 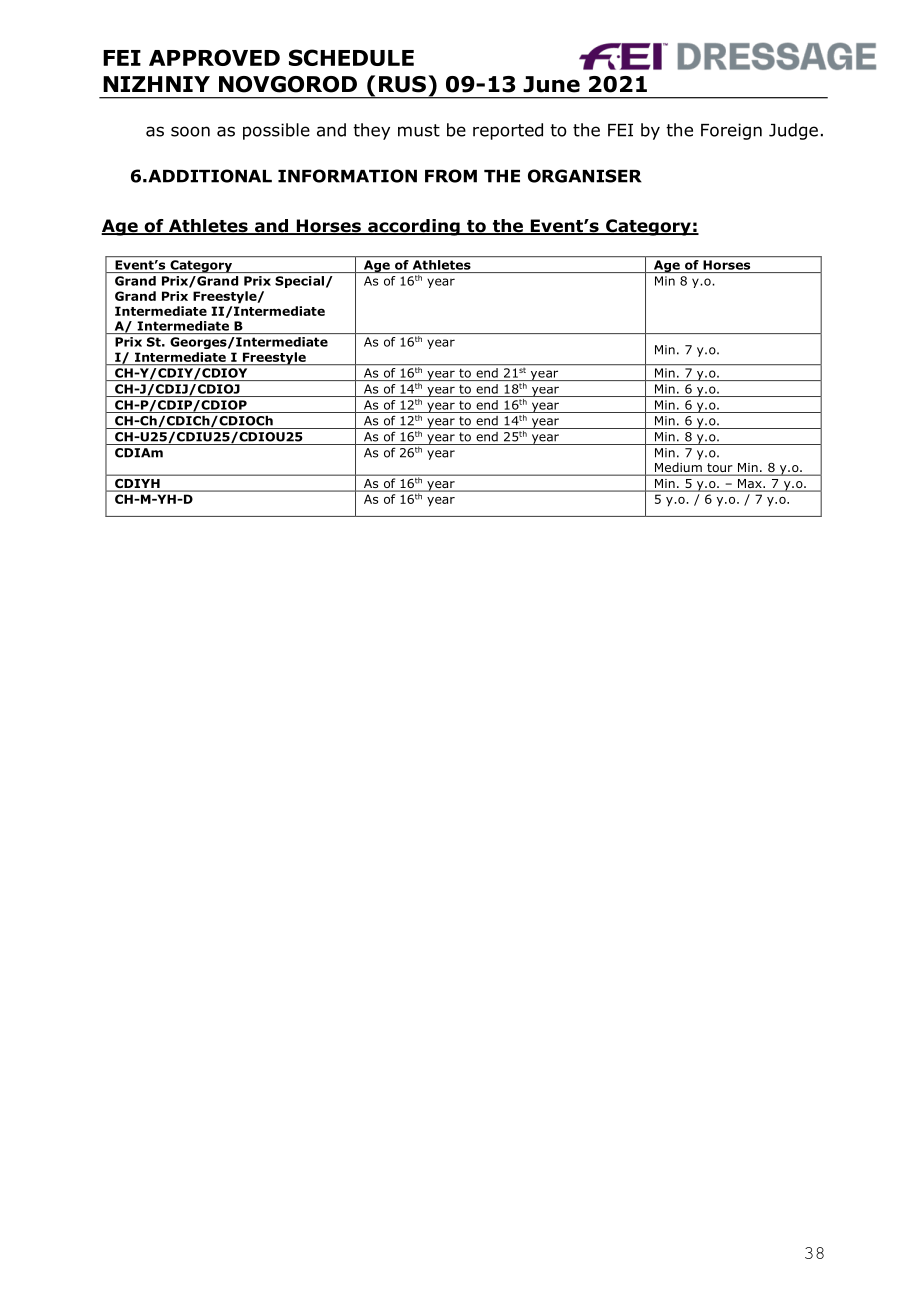 I want to click on must, so click(x=419, y=130).
